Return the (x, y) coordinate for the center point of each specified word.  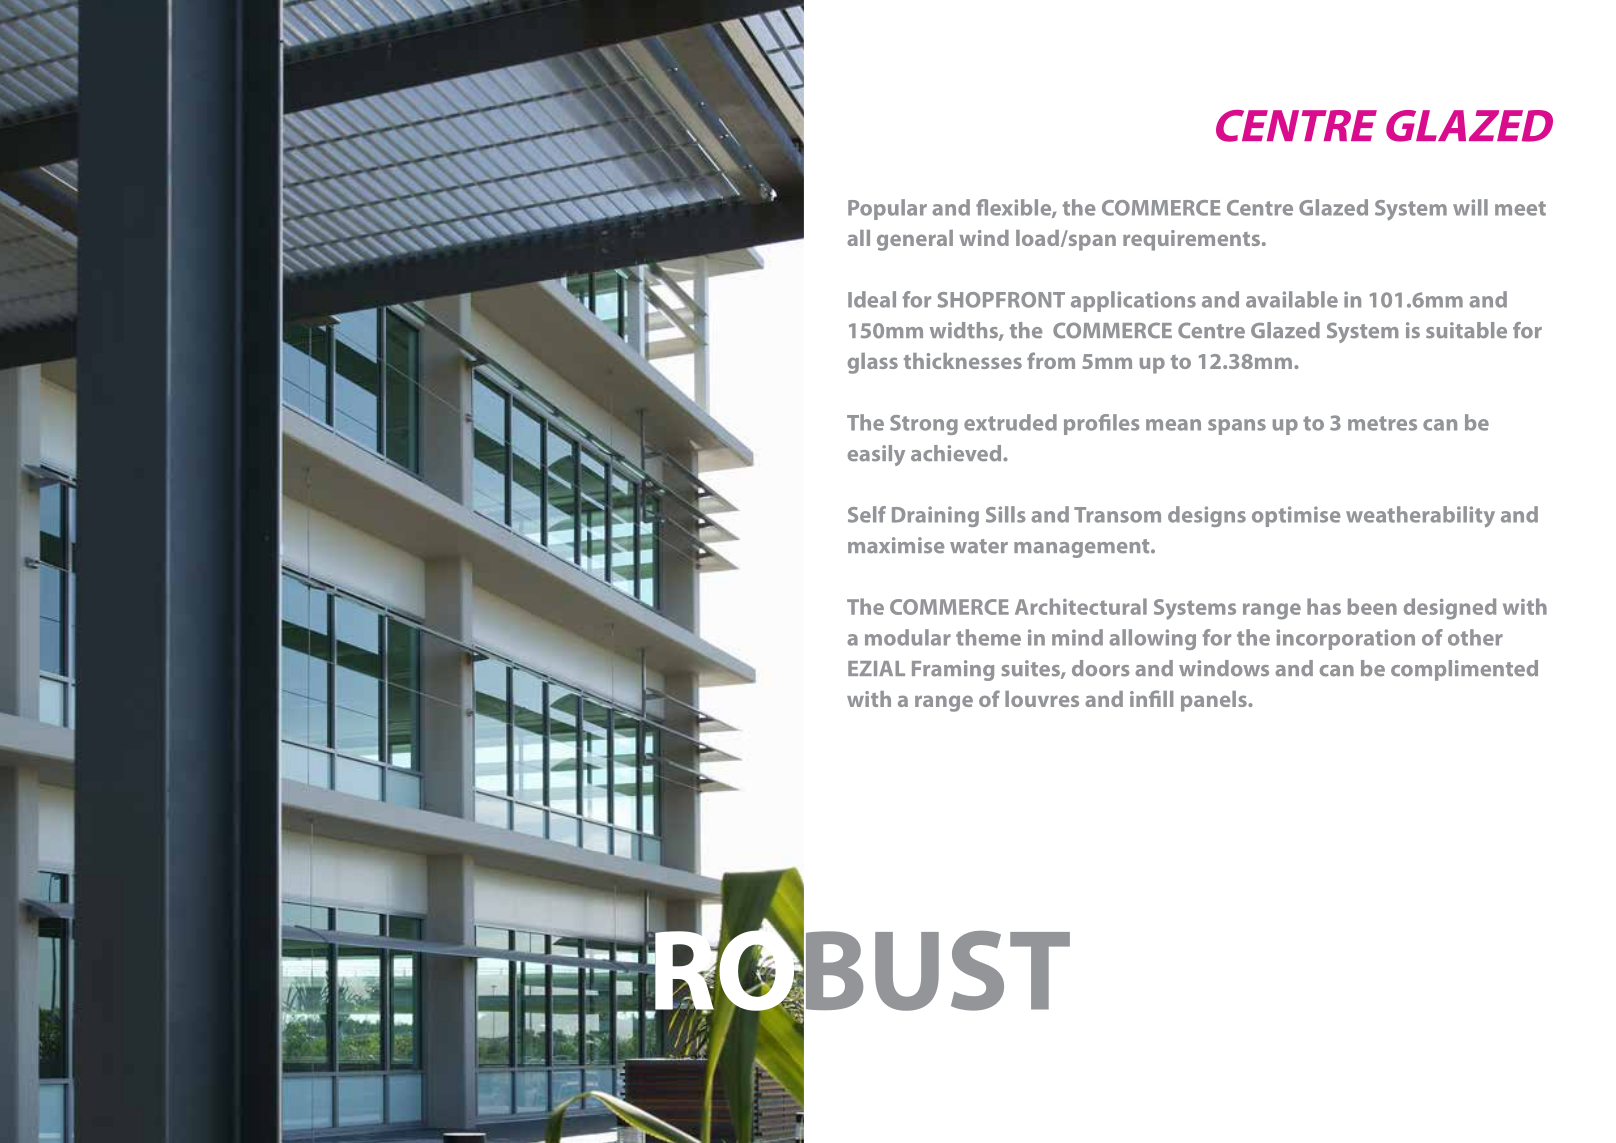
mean (1173, 425)
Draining (935, 516)
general (915, 240)
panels (1215, 701)
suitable (1466, 330)
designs (1207, 516)
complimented (1464, 670)
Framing (953, 670)
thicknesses (963, 361)
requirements (1191, 240)
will (1470, 207)
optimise (1296, 516)
